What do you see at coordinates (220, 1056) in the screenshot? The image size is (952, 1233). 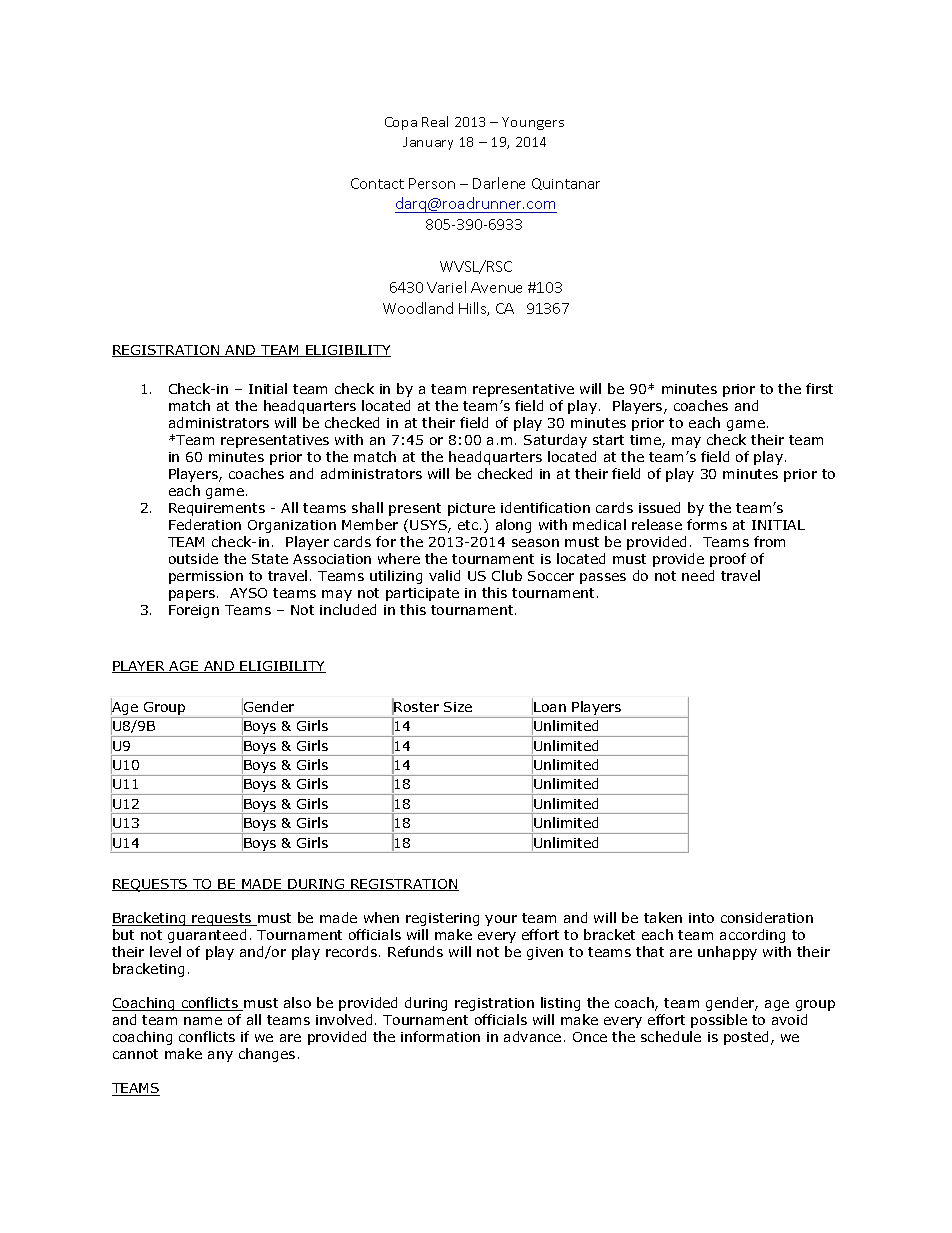 I see `any` at bounding box center [220, 1056].
